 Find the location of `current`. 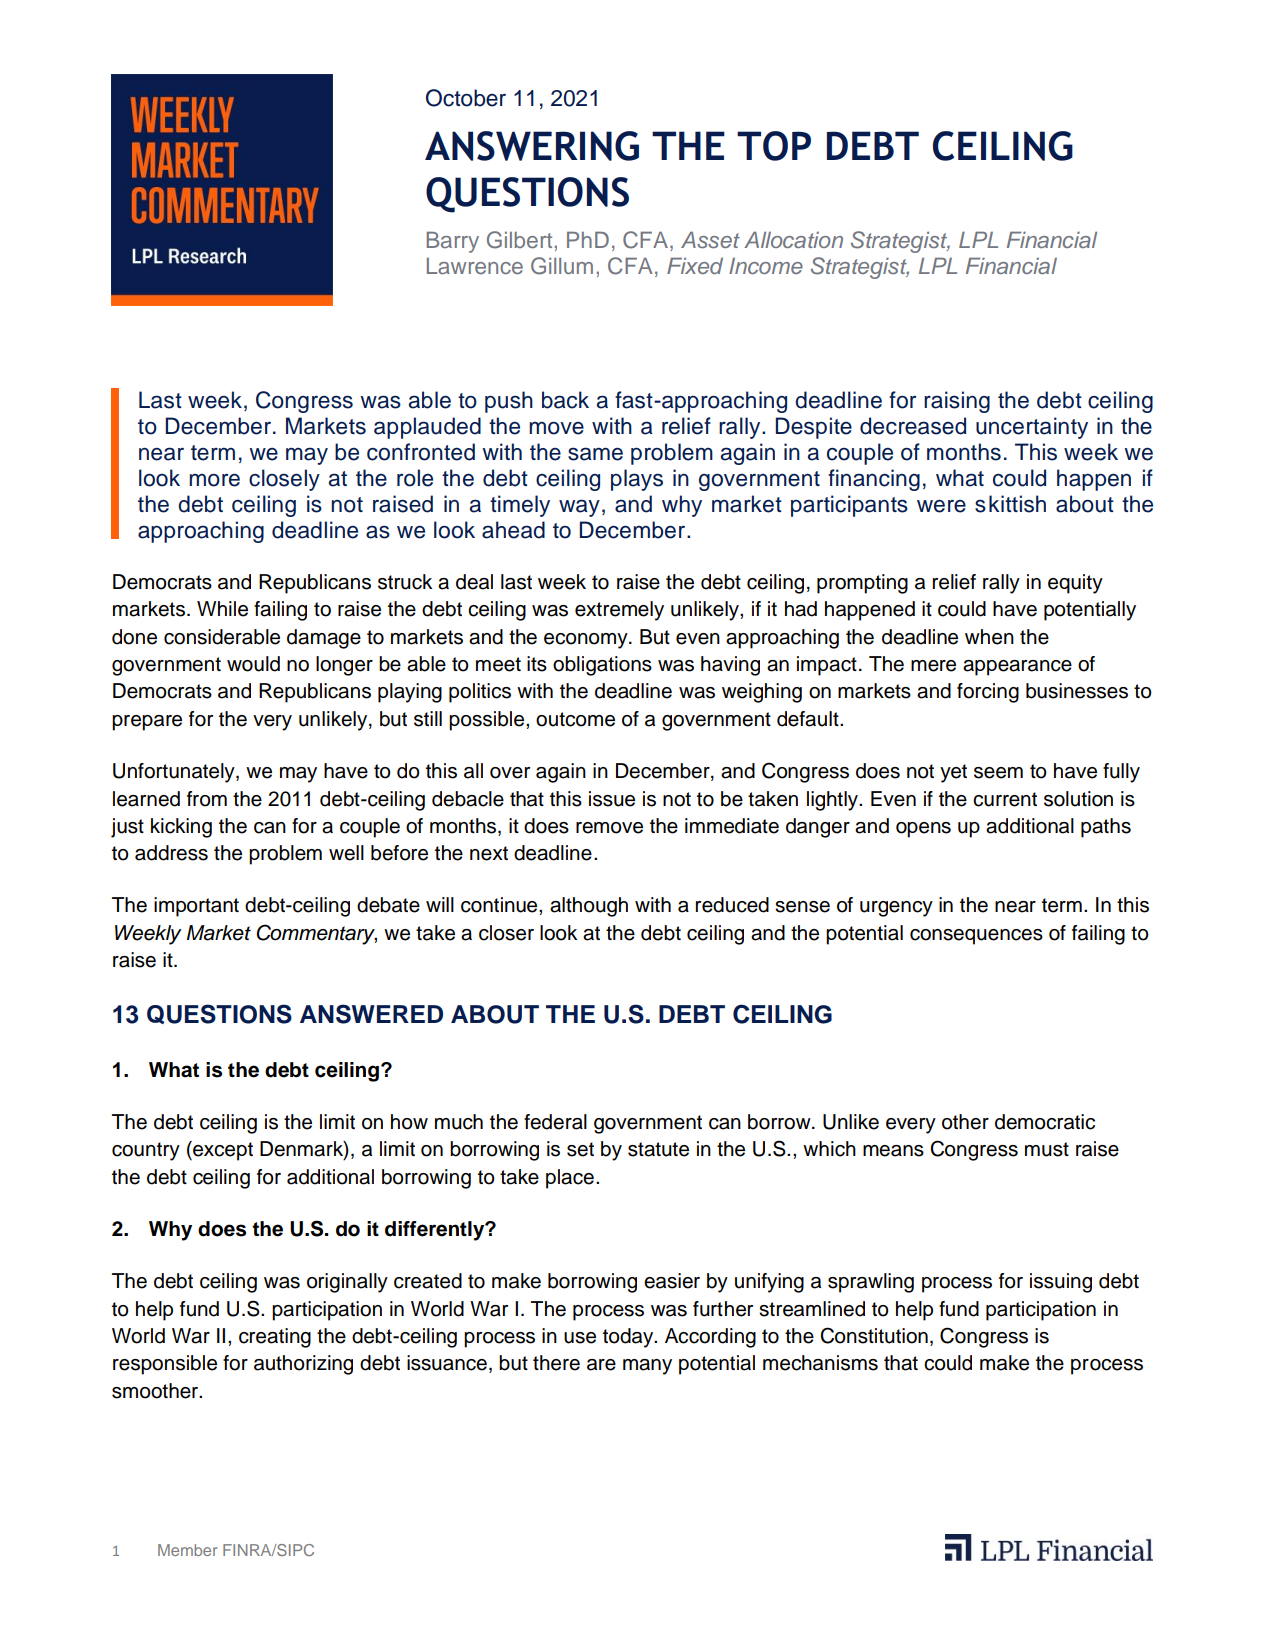

current is located at coordinates (1005, 799).
